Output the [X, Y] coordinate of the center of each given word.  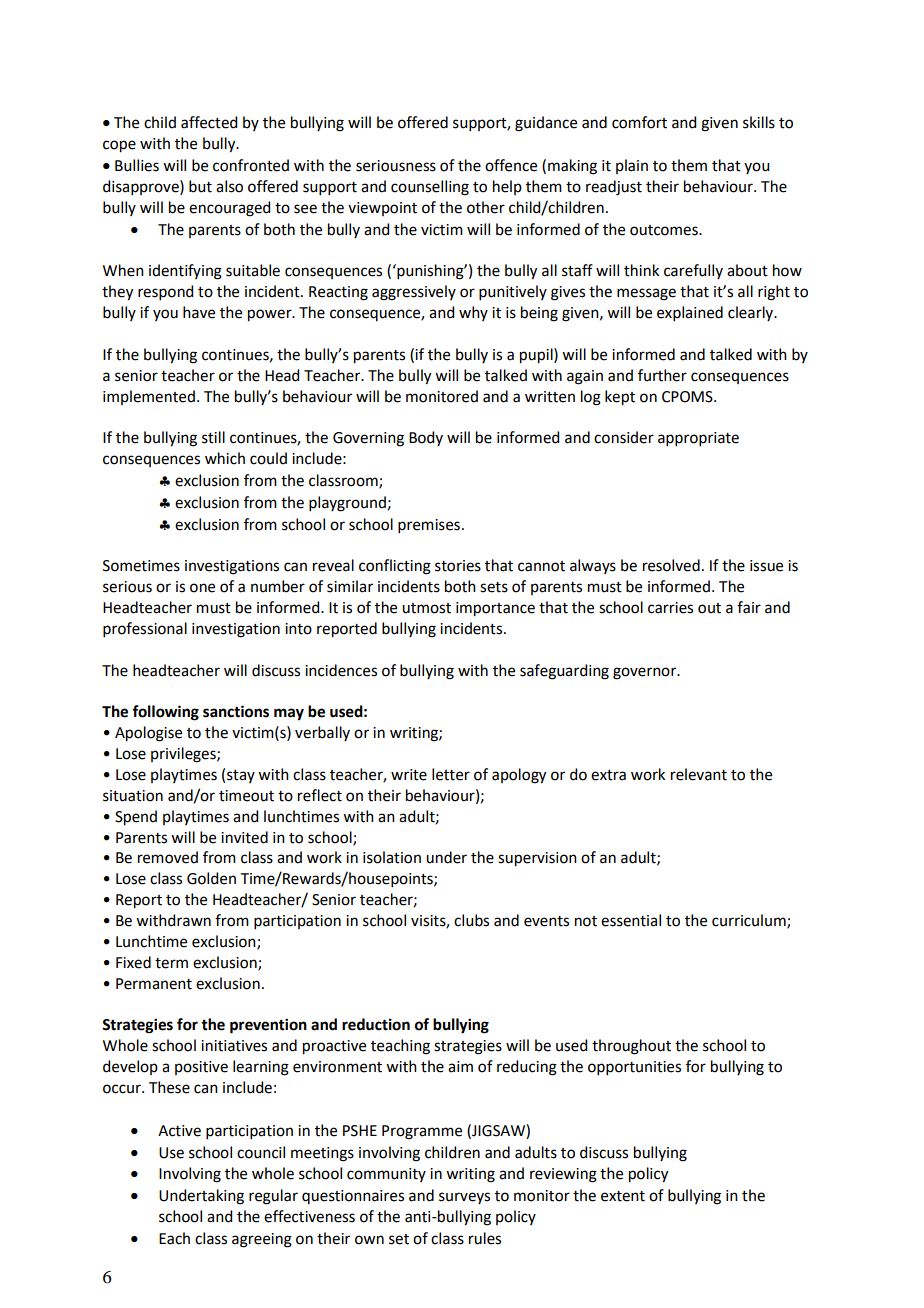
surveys [464, 1198]
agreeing [262, 1240]
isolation [392, 857]
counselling [430, 188]
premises [429, 526]
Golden [211, 878]
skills [759, 122]
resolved [671, 565]
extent [623, 1196]
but [200, 186]
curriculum [750, 921]
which [225, 458]
